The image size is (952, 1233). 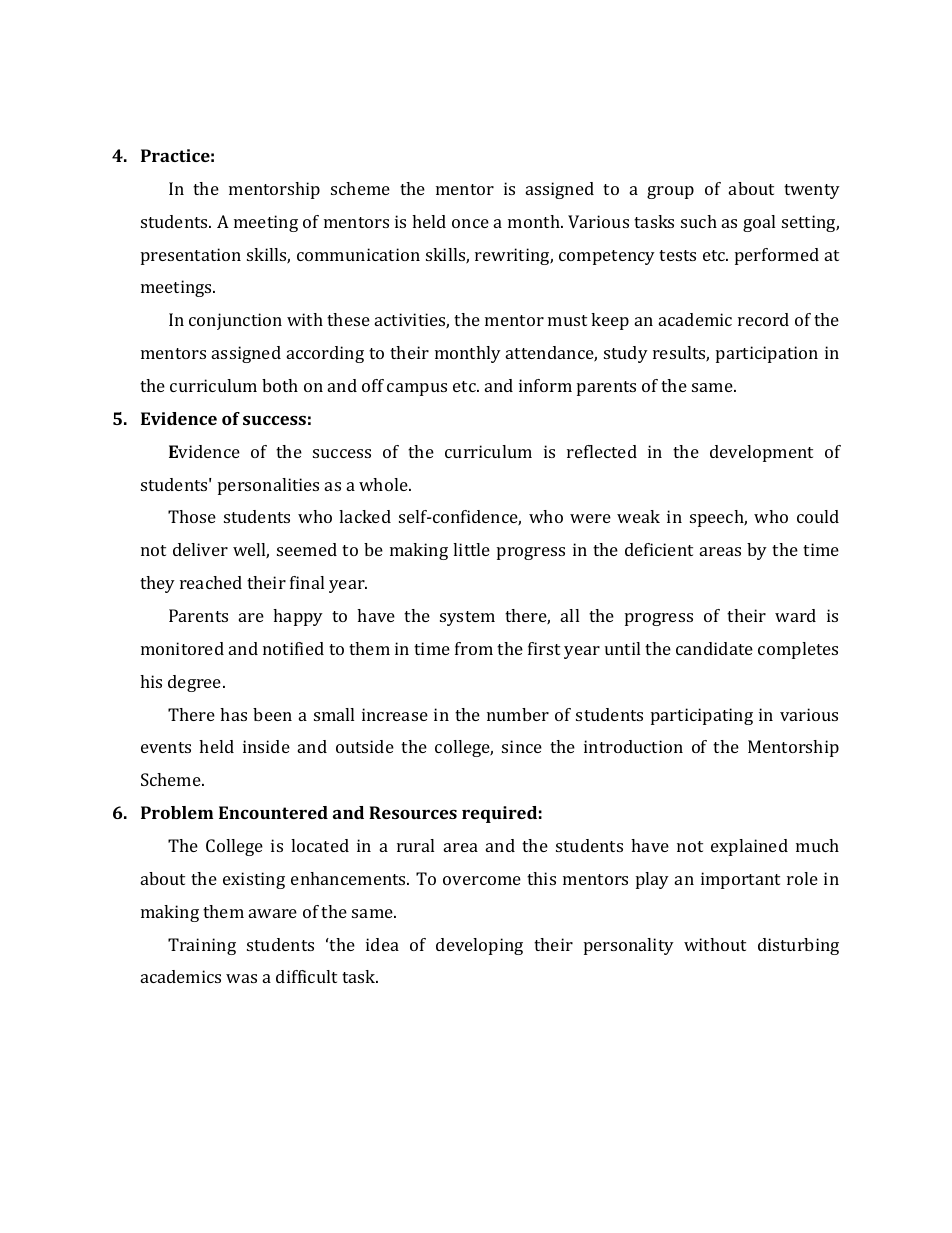 I want to click on reached, so click(x=211, y=582).
